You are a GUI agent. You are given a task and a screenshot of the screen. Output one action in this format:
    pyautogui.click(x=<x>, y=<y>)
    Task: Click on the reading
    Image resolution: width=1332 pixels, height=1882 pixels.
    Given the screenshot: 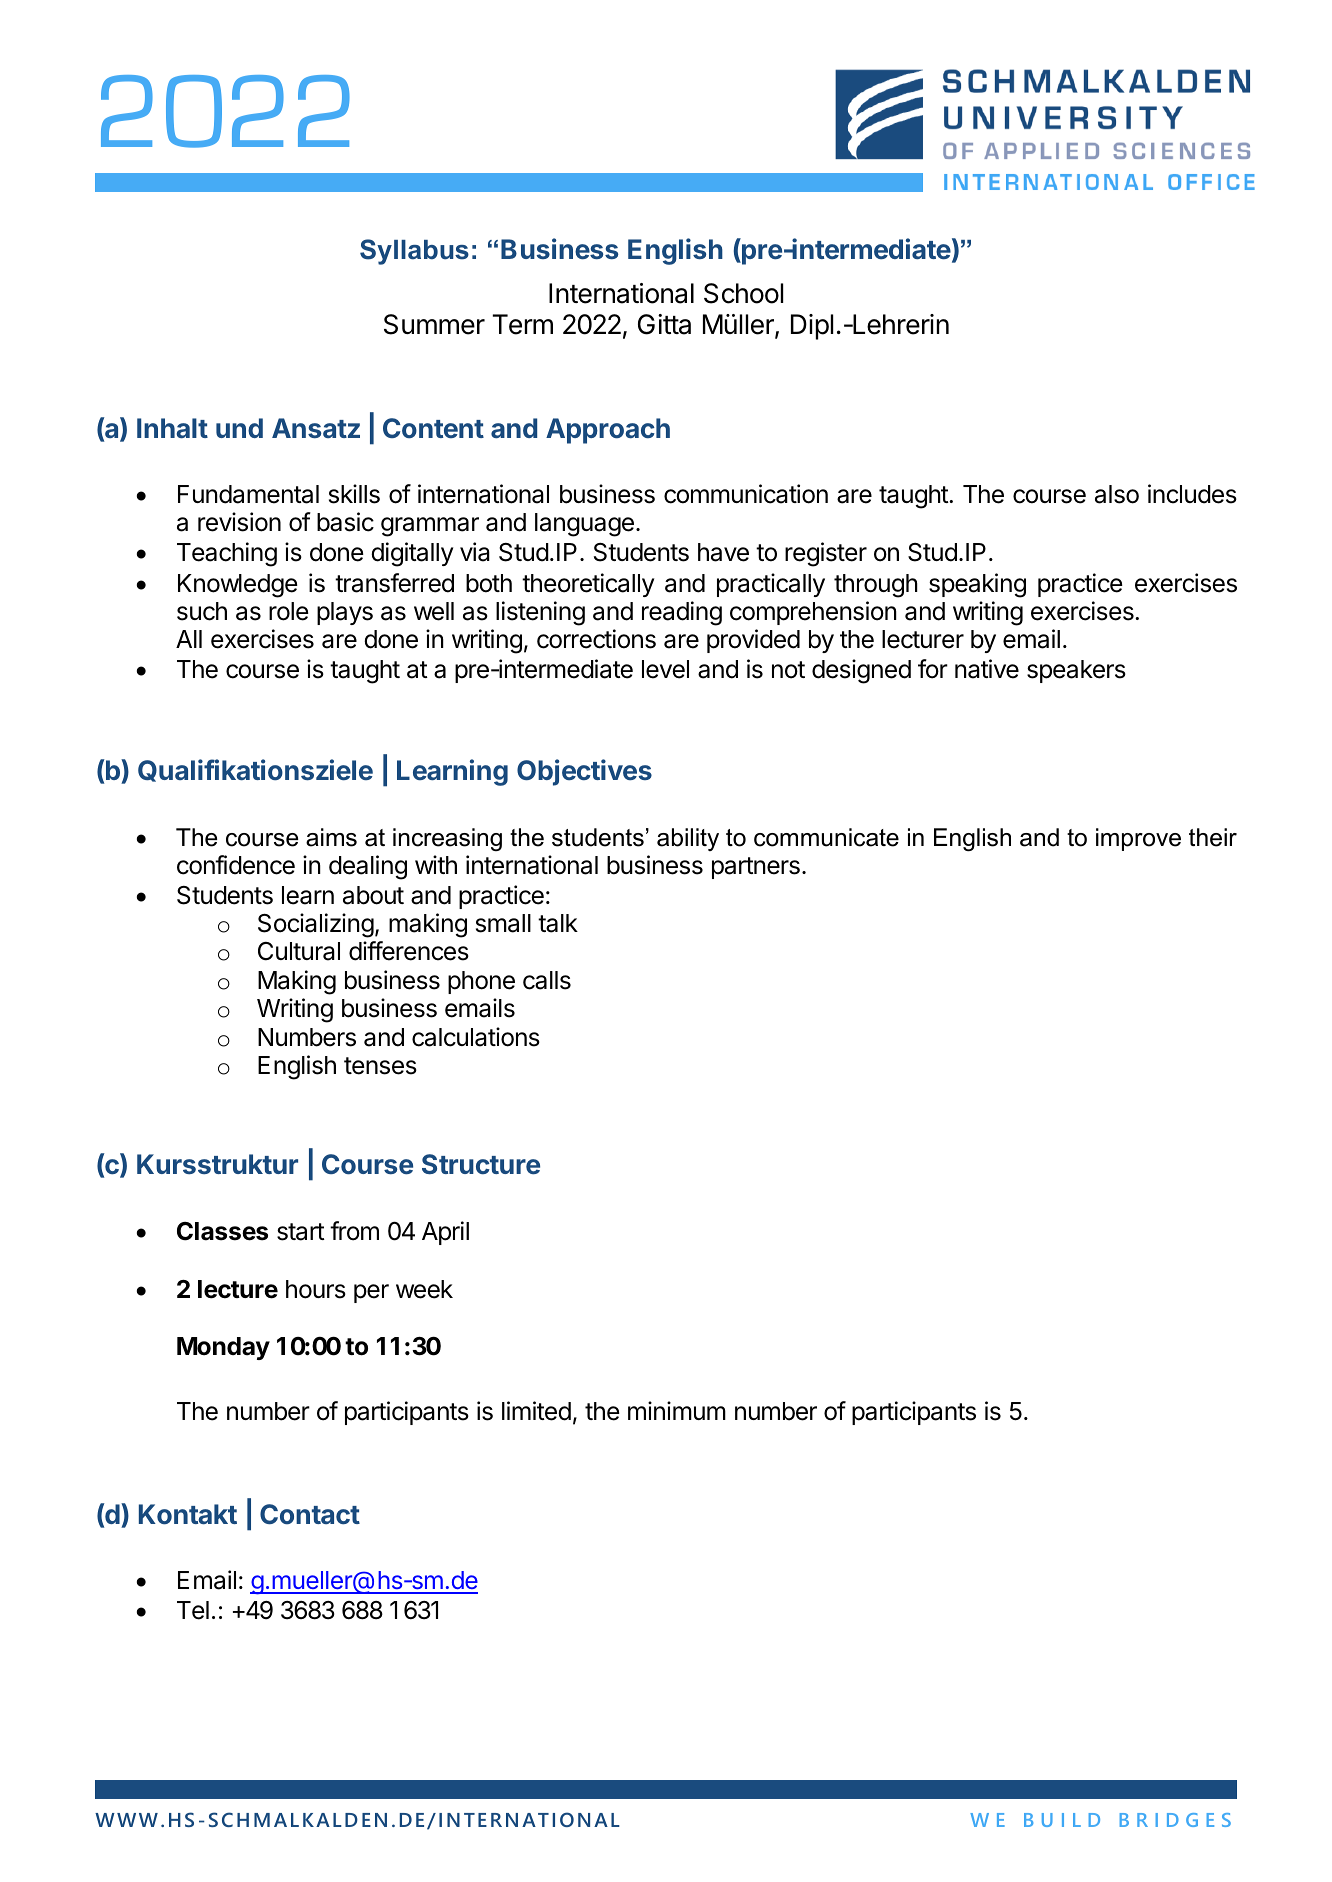 What is the action you would take?
    pyautogui.click(x=682, y=613)
